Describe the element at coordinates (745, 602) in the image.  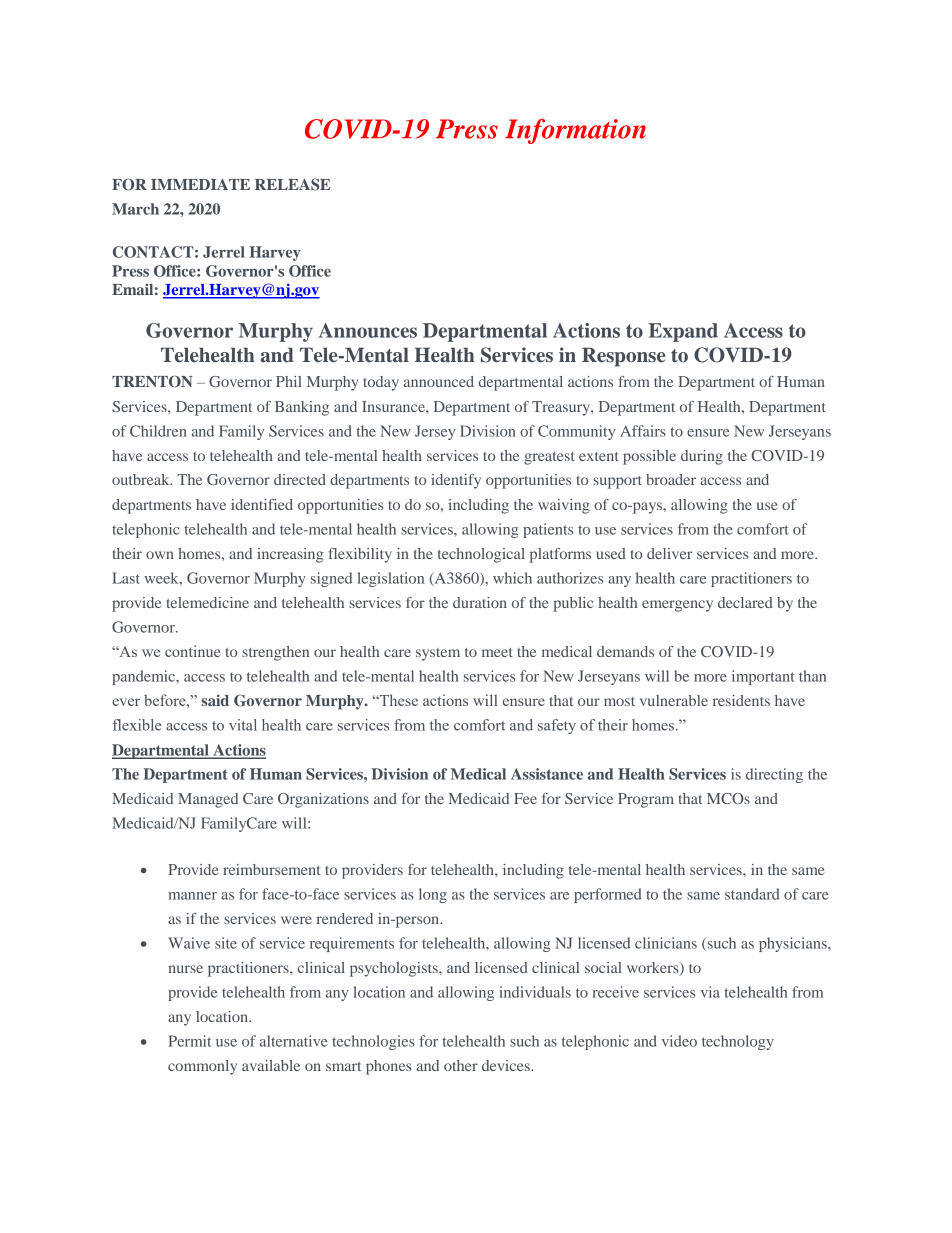
I see `declared` at that location.
